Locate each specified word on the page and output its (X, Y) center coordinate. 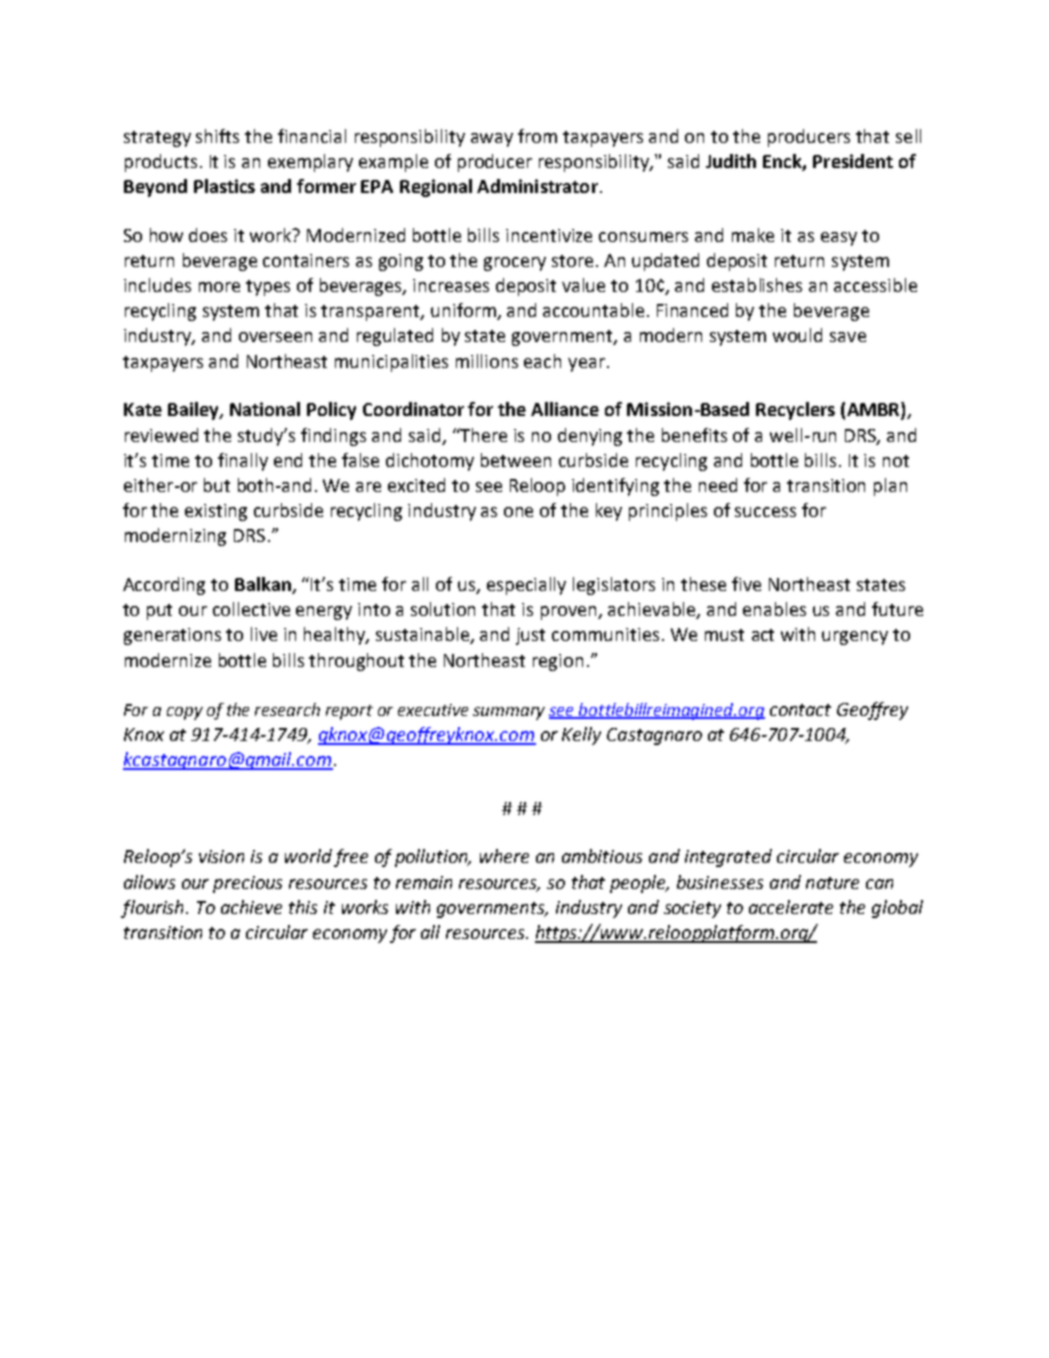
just (530, 636)
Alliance (565, 409)
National (265, 409)
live (264, 634)
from (537, 136)
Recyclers (795, 411)
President (853, 161)
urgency (855, 638)
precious (247, 884)
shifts (217, 136)
